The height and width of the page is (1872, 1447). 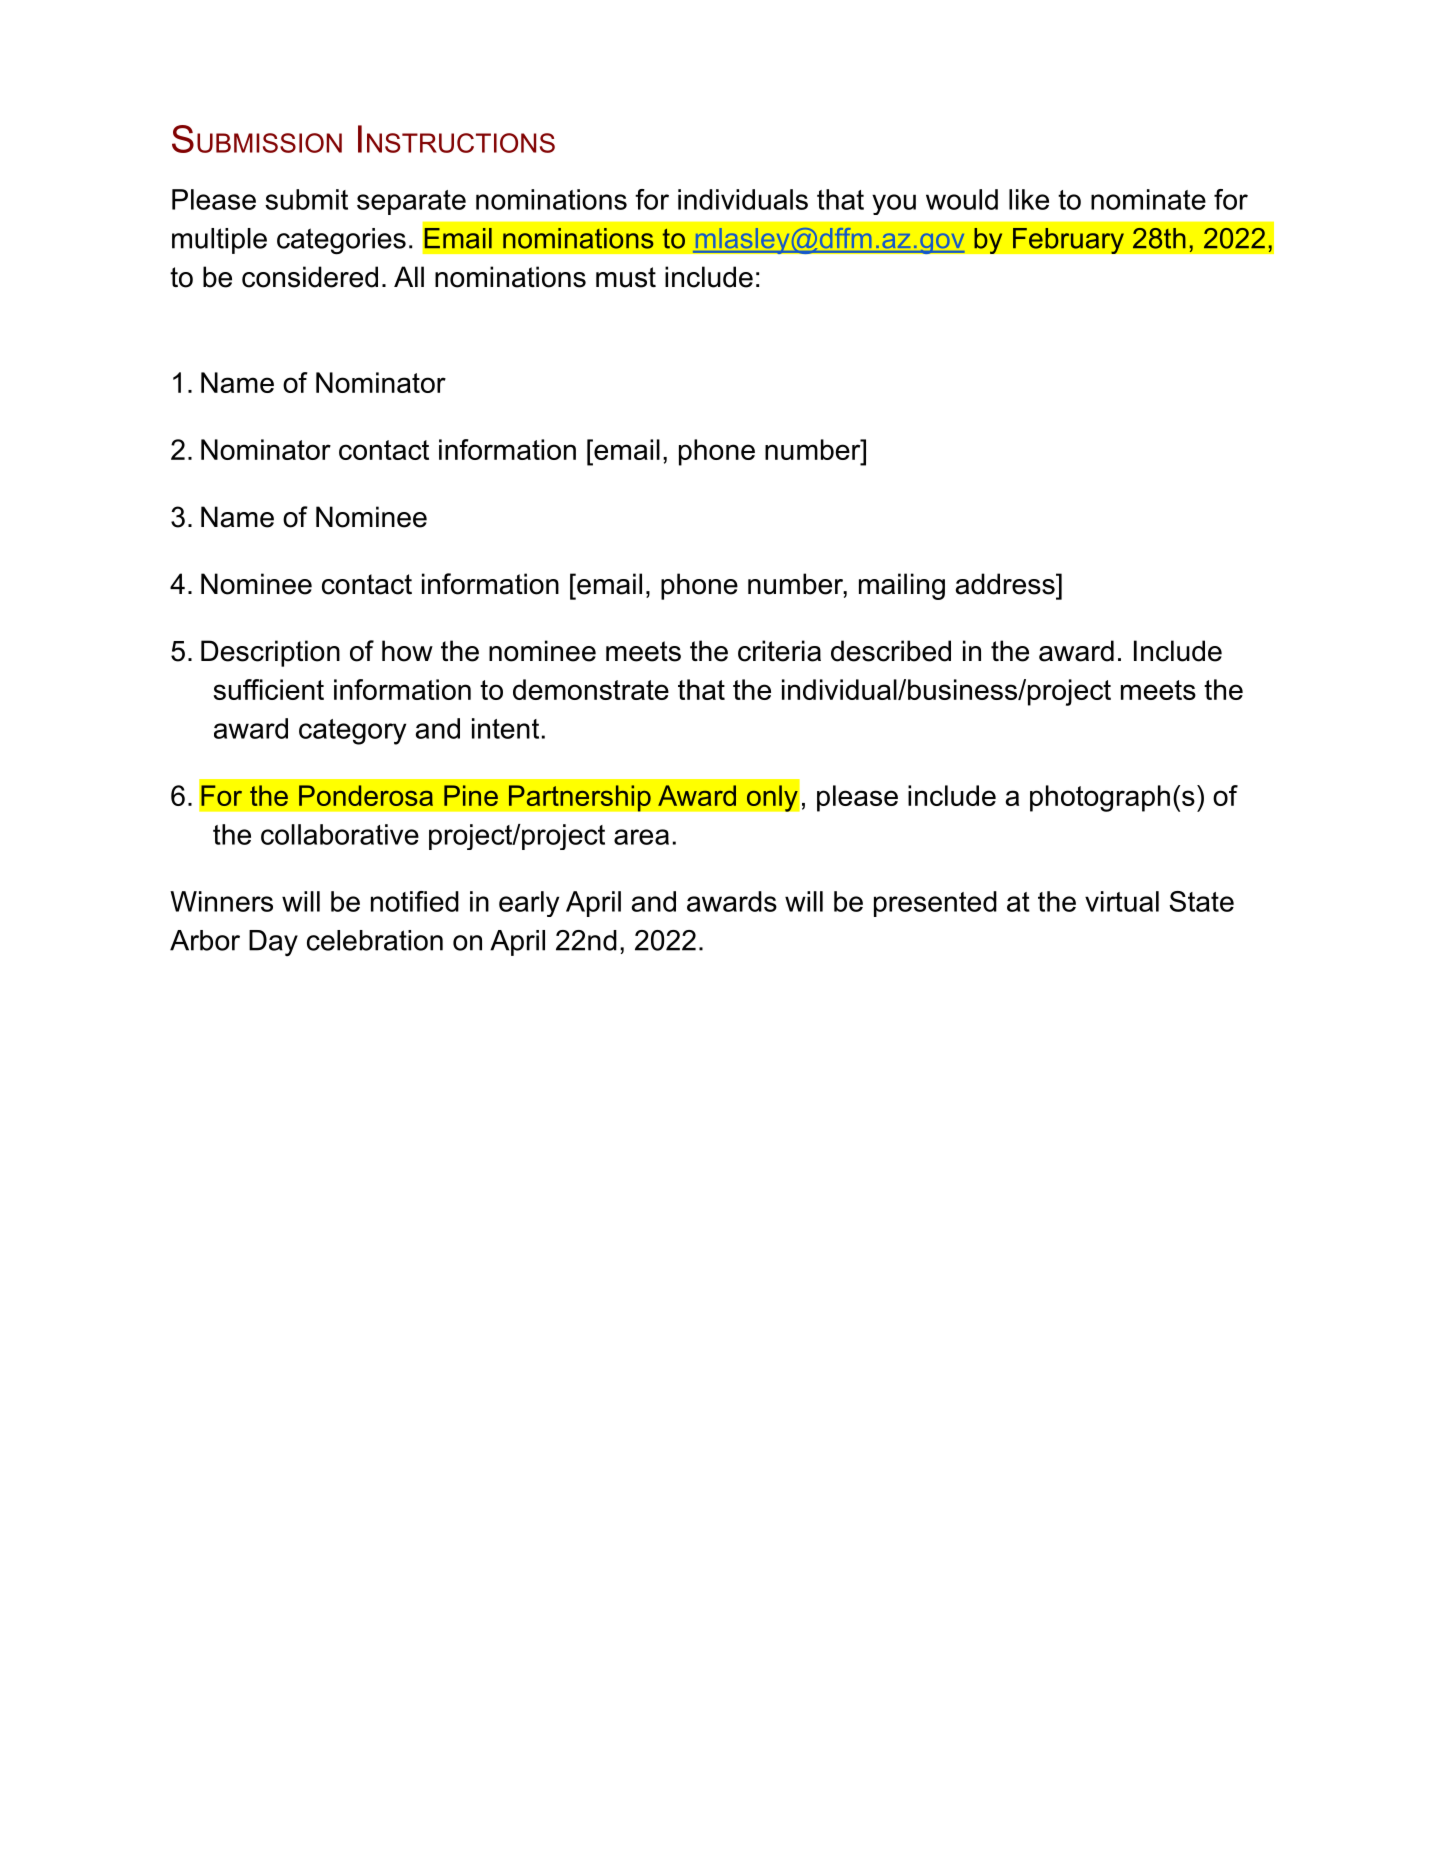 What do you see at coordinates (626, 277) in the page?
I see `must` at bounding box center [626, 277].
